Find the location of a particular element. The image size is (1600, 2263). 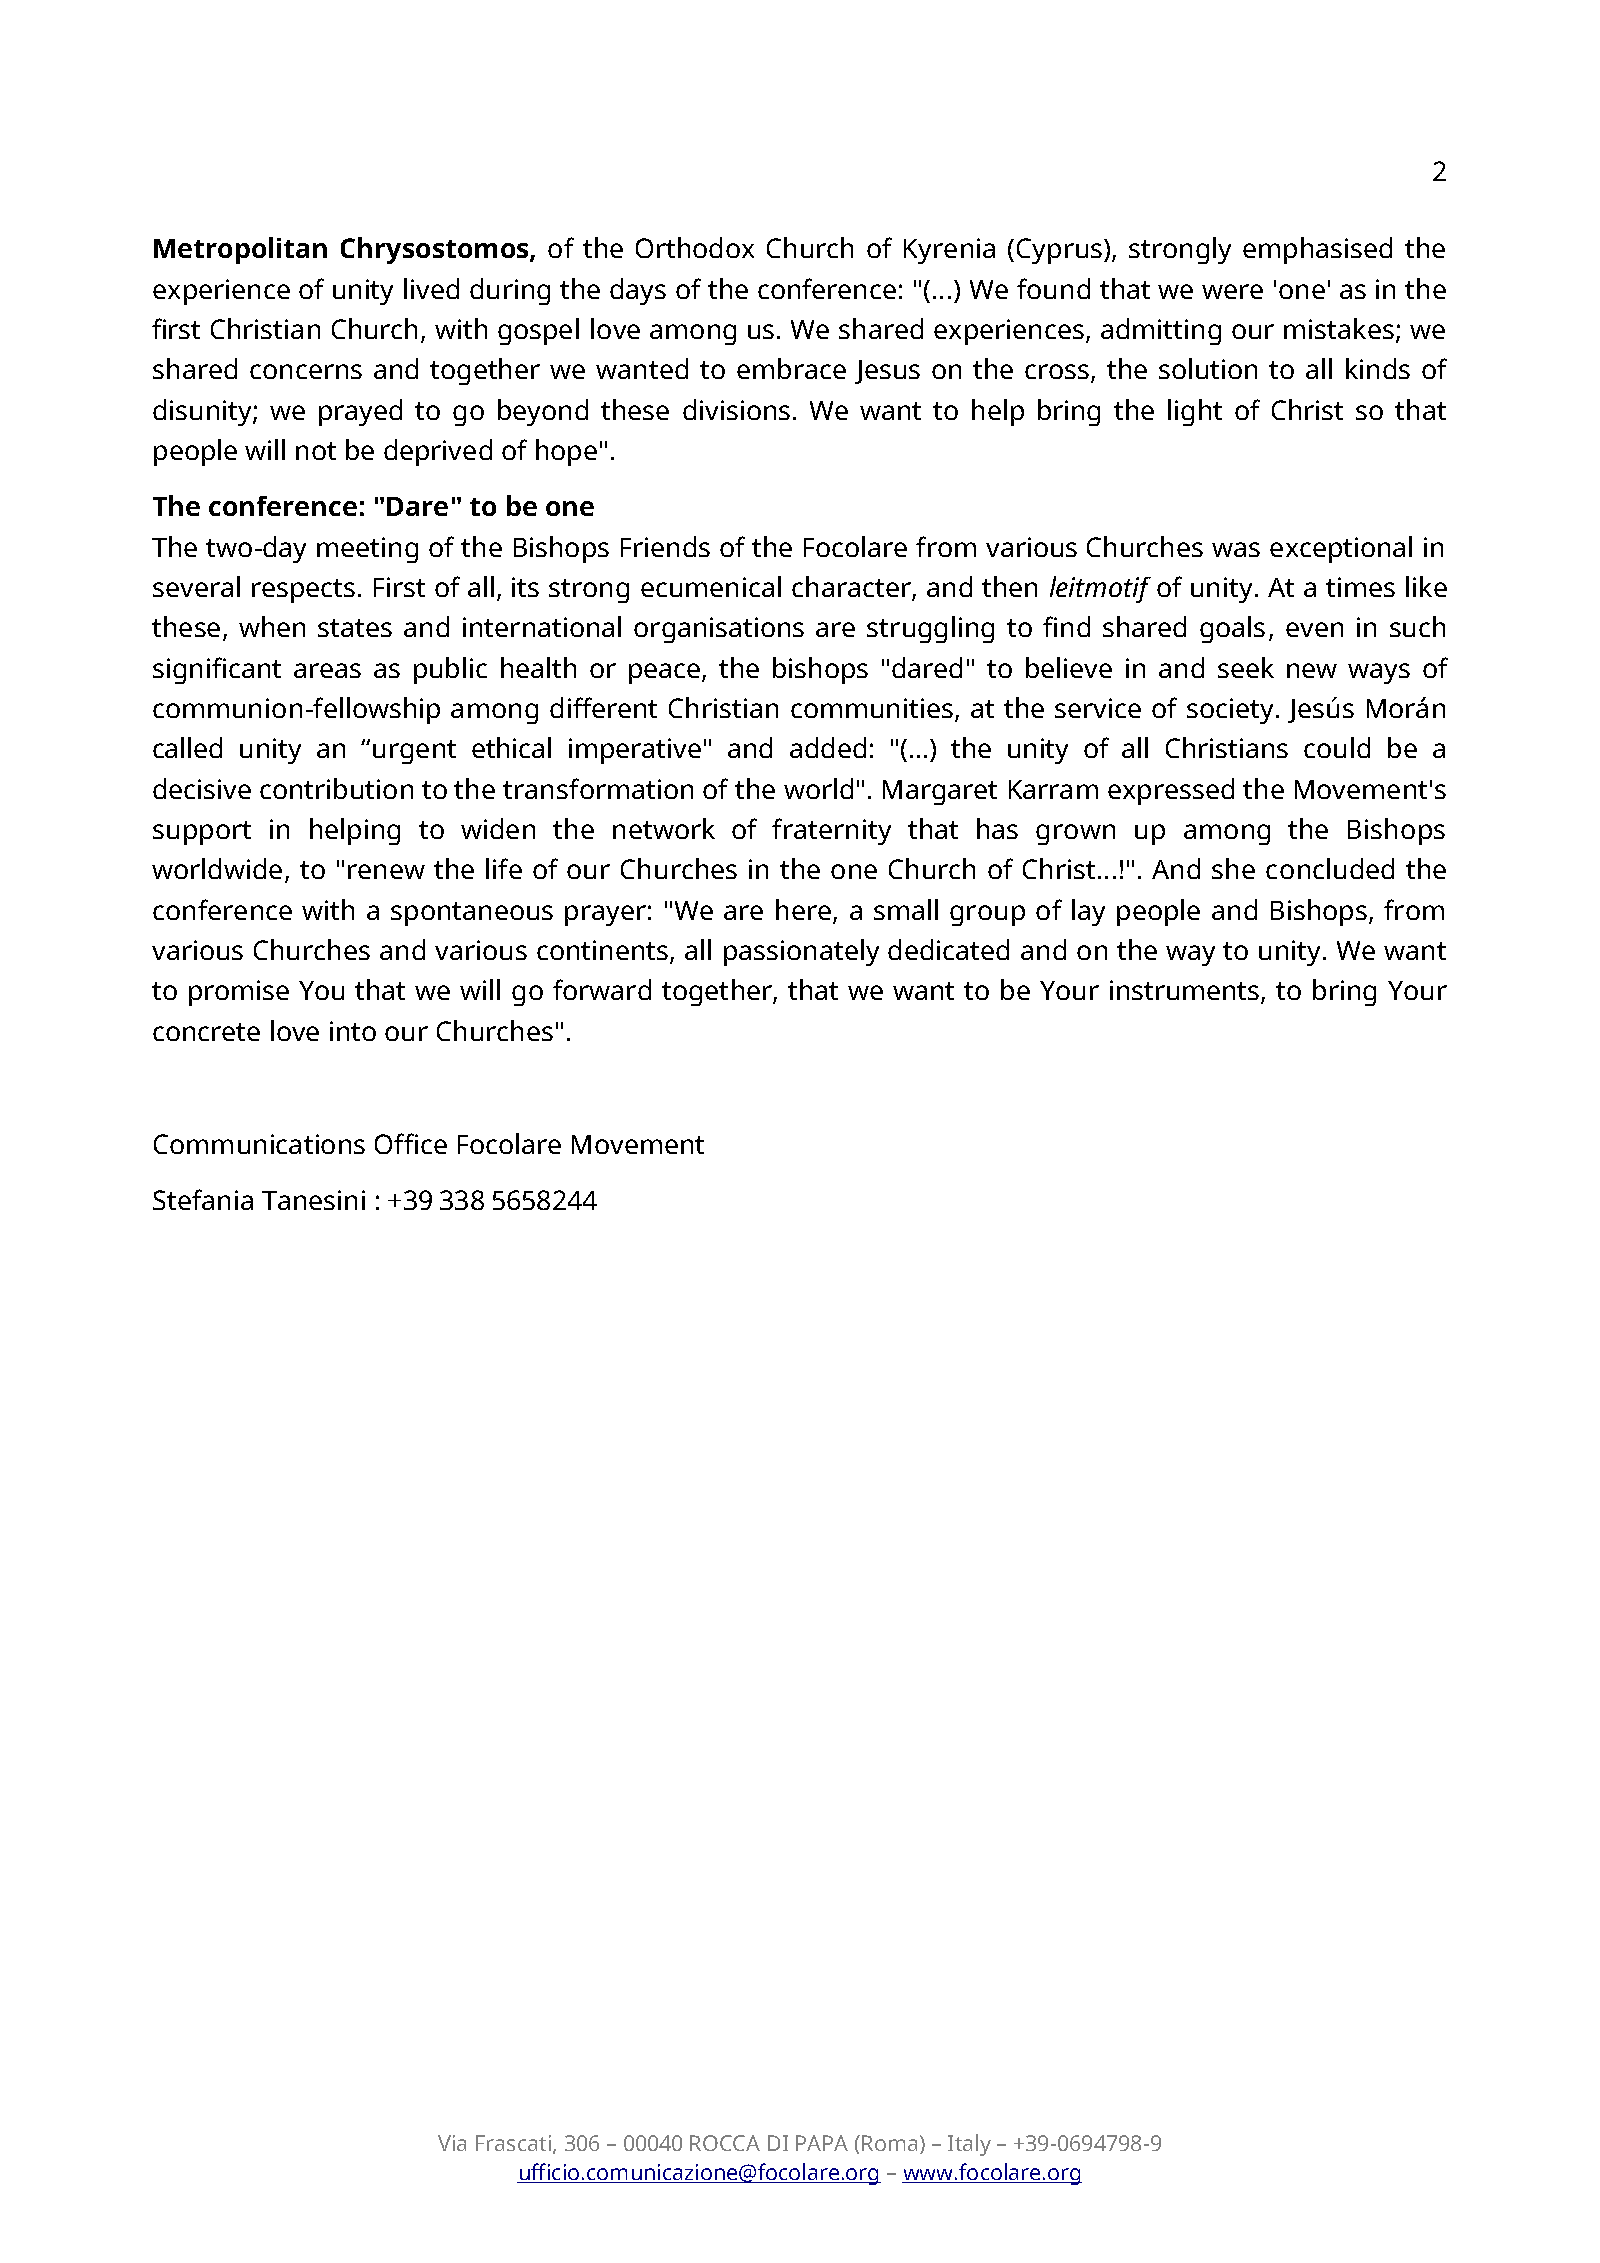

embrace is located at coordinates (791, 368).
